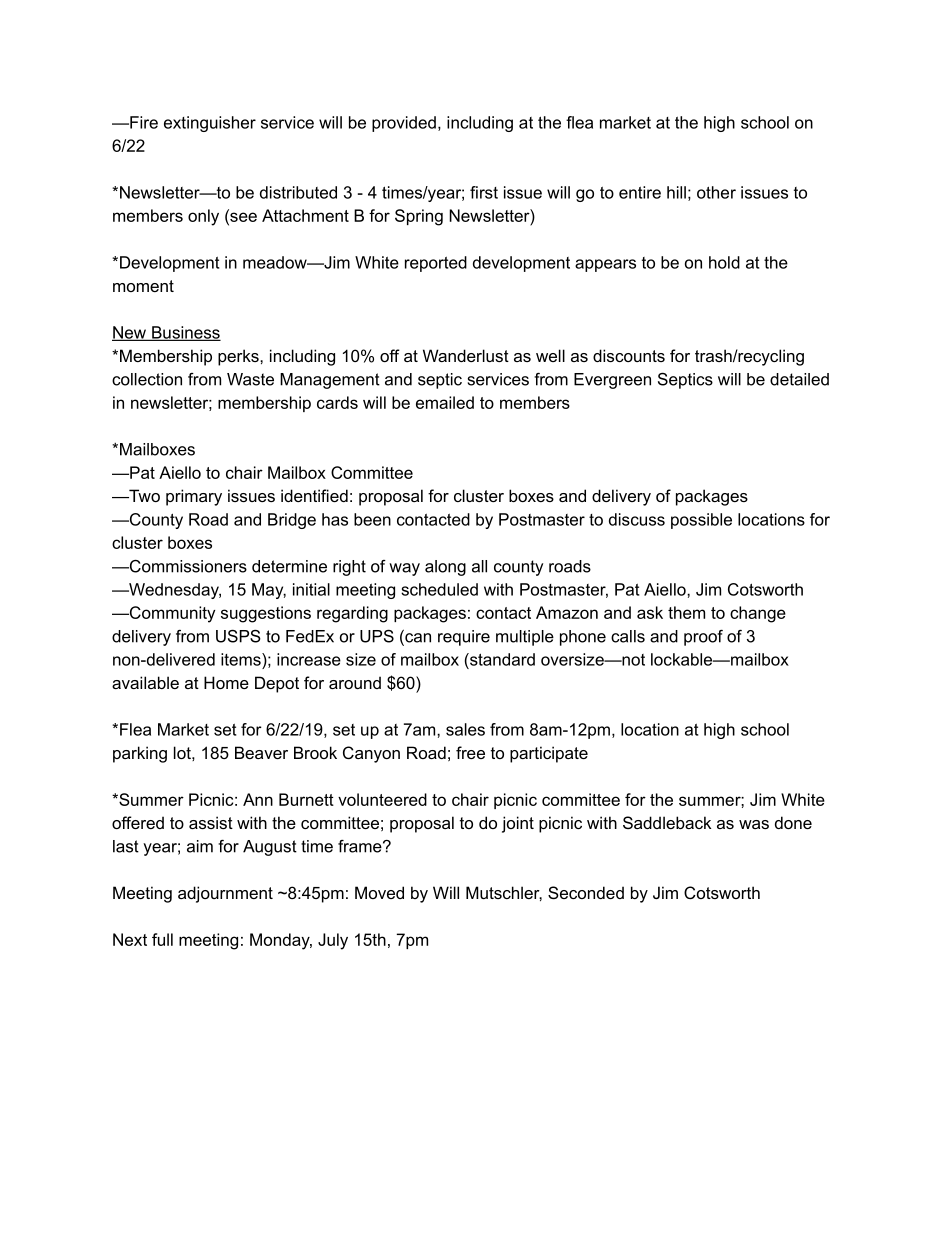 Image resolution: width=952 pixels, height=1233 pixels. I want to click on other, so click(716, 192).
